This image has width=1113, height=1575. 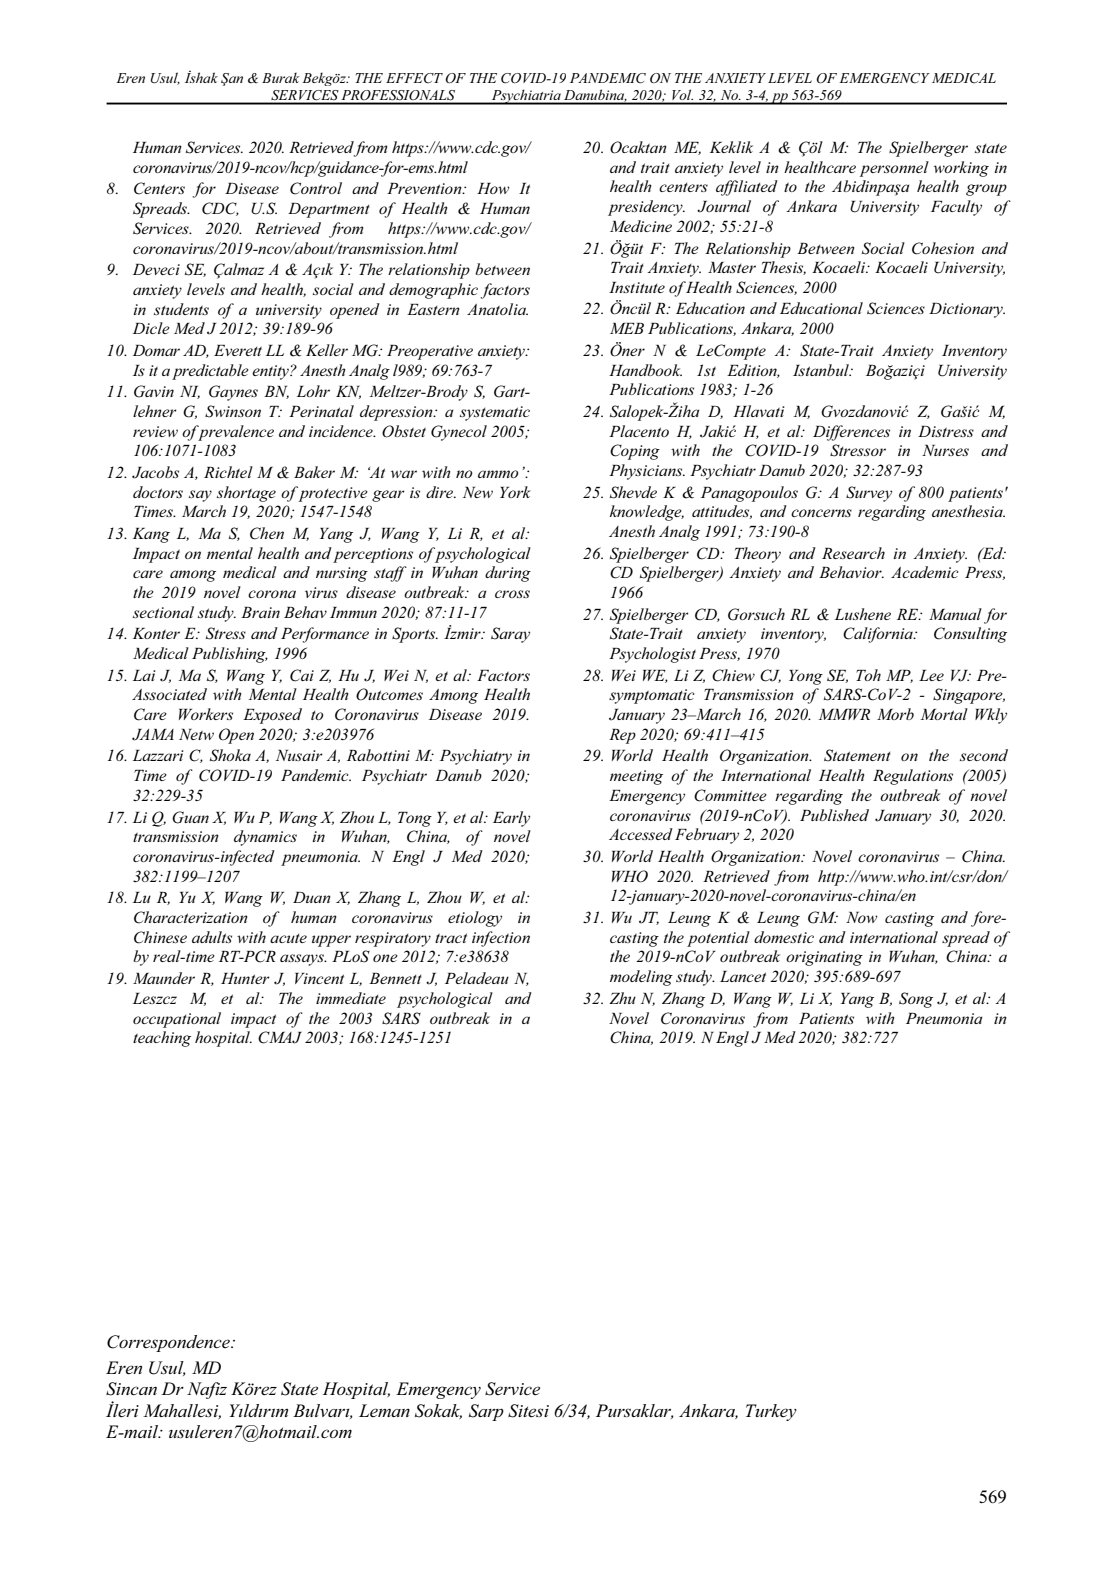 What do you see at coordinates (822, 370) in the image?
I see `Istanbul` at bounding box center [822, 370].
